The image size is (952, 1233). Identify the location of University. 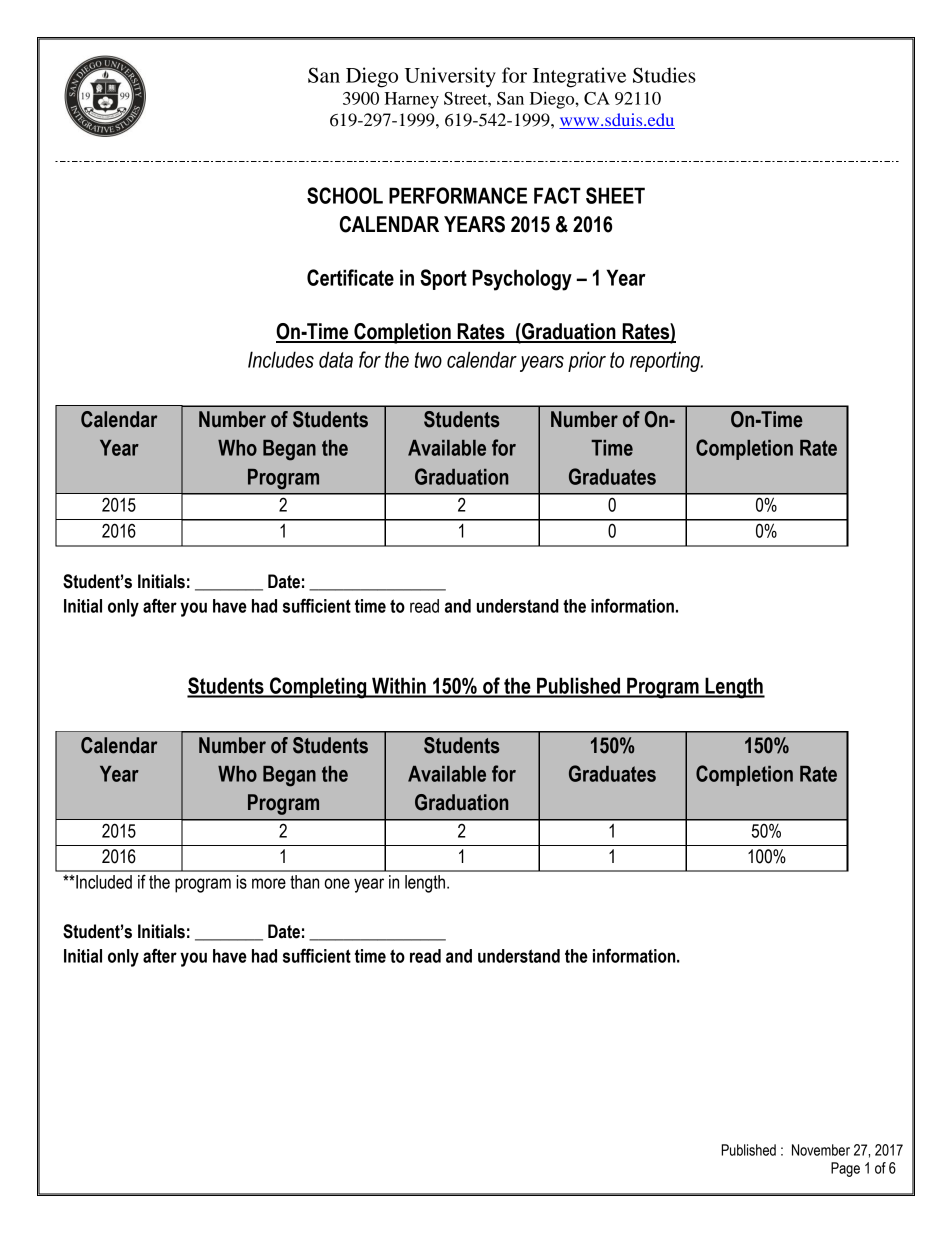
(450, 77).
